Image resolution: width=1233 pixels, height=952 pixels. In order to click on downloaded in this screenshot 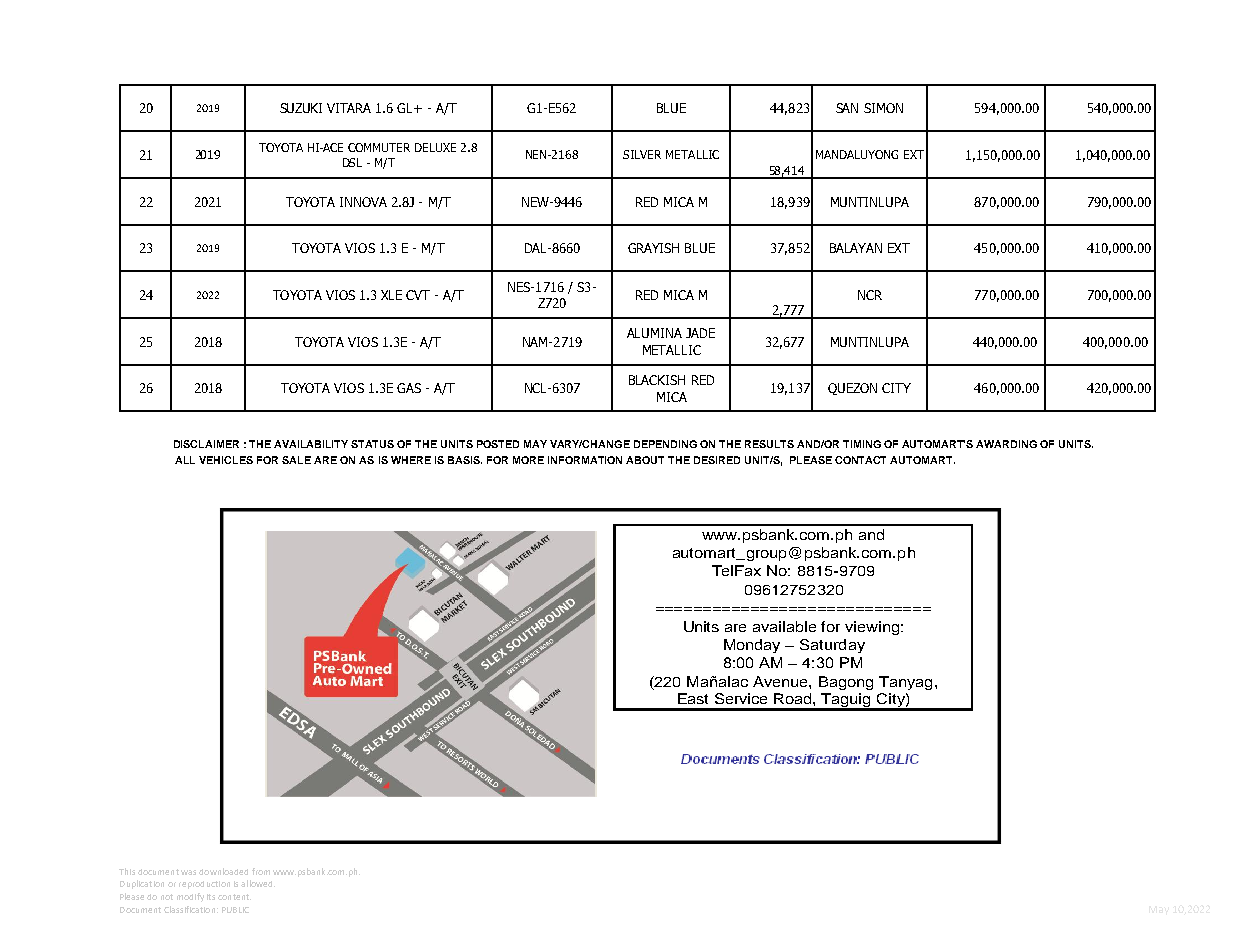, I will do `click(223, 871)`.
